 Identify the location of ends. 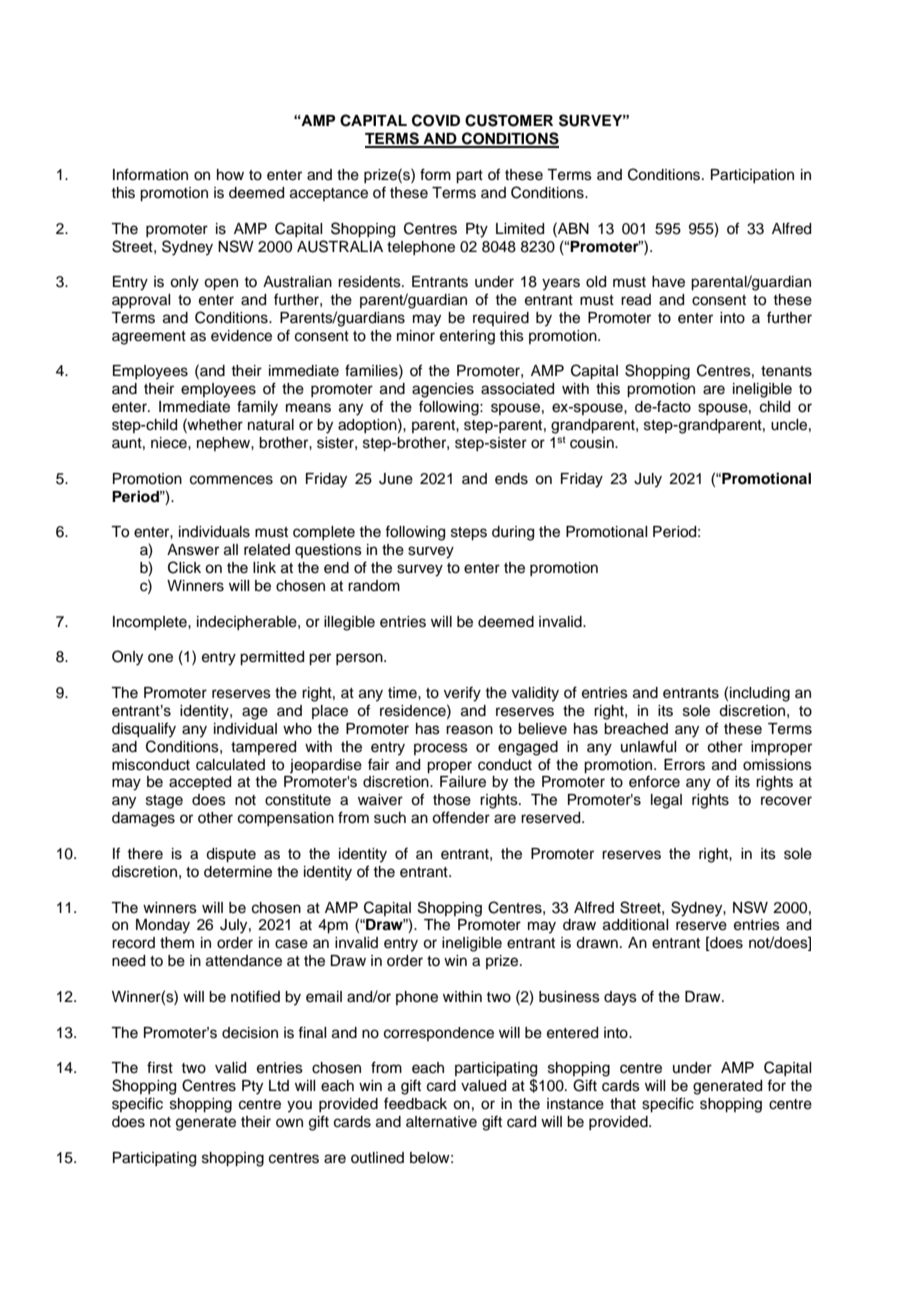
(511, 479).
